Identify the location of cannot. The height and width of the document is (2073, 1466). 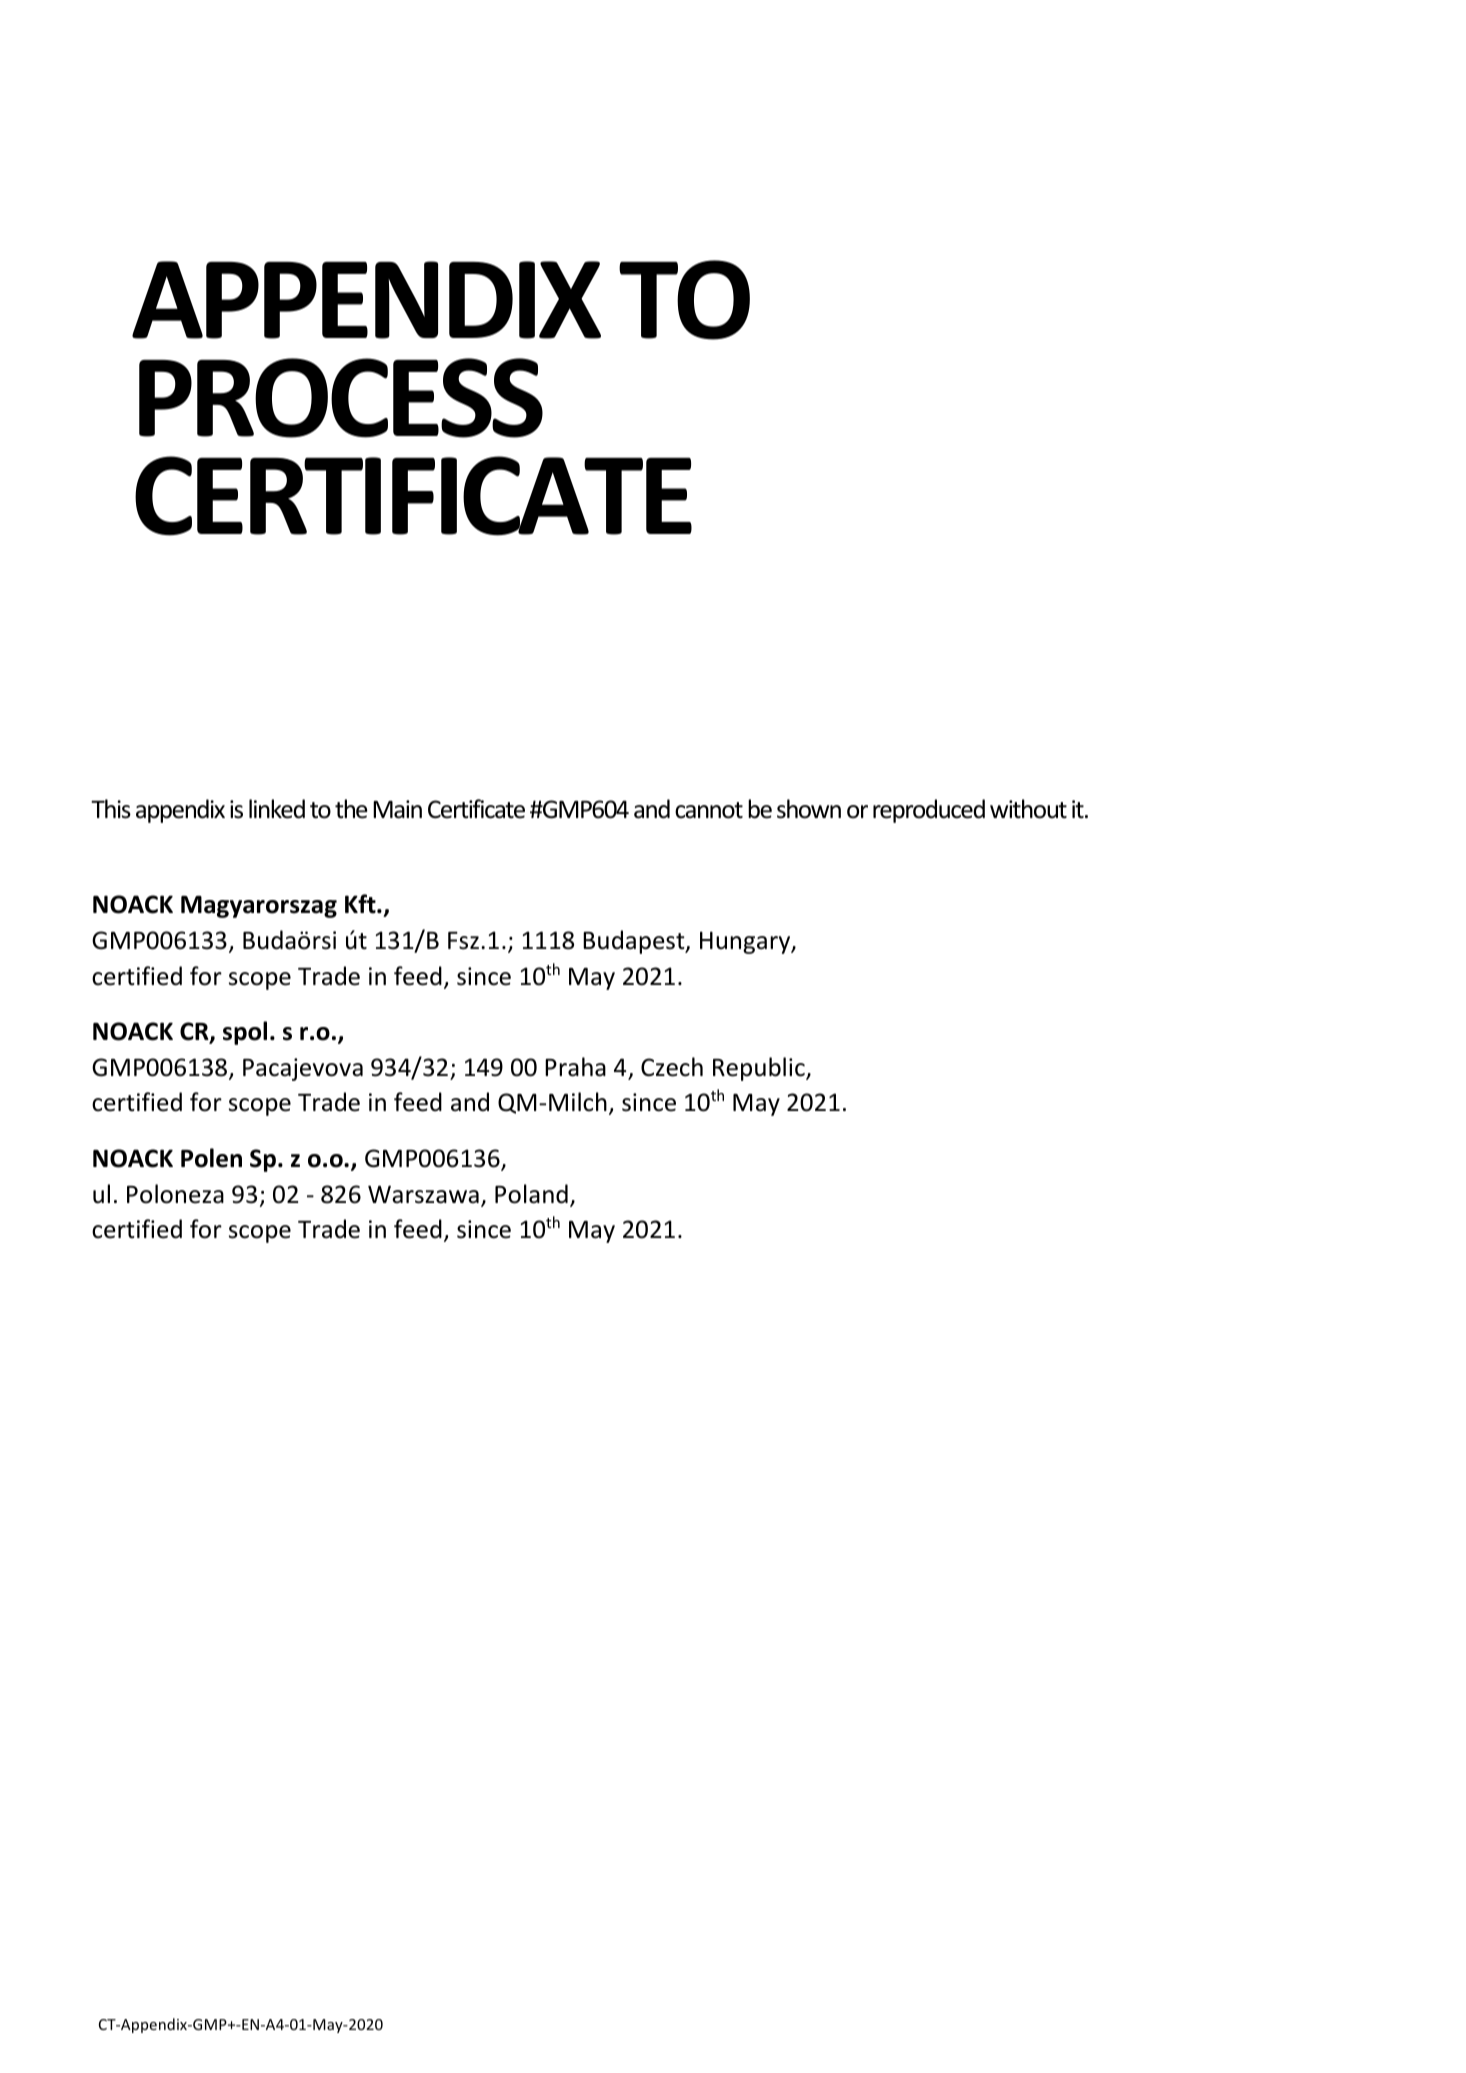
(709, 810).
